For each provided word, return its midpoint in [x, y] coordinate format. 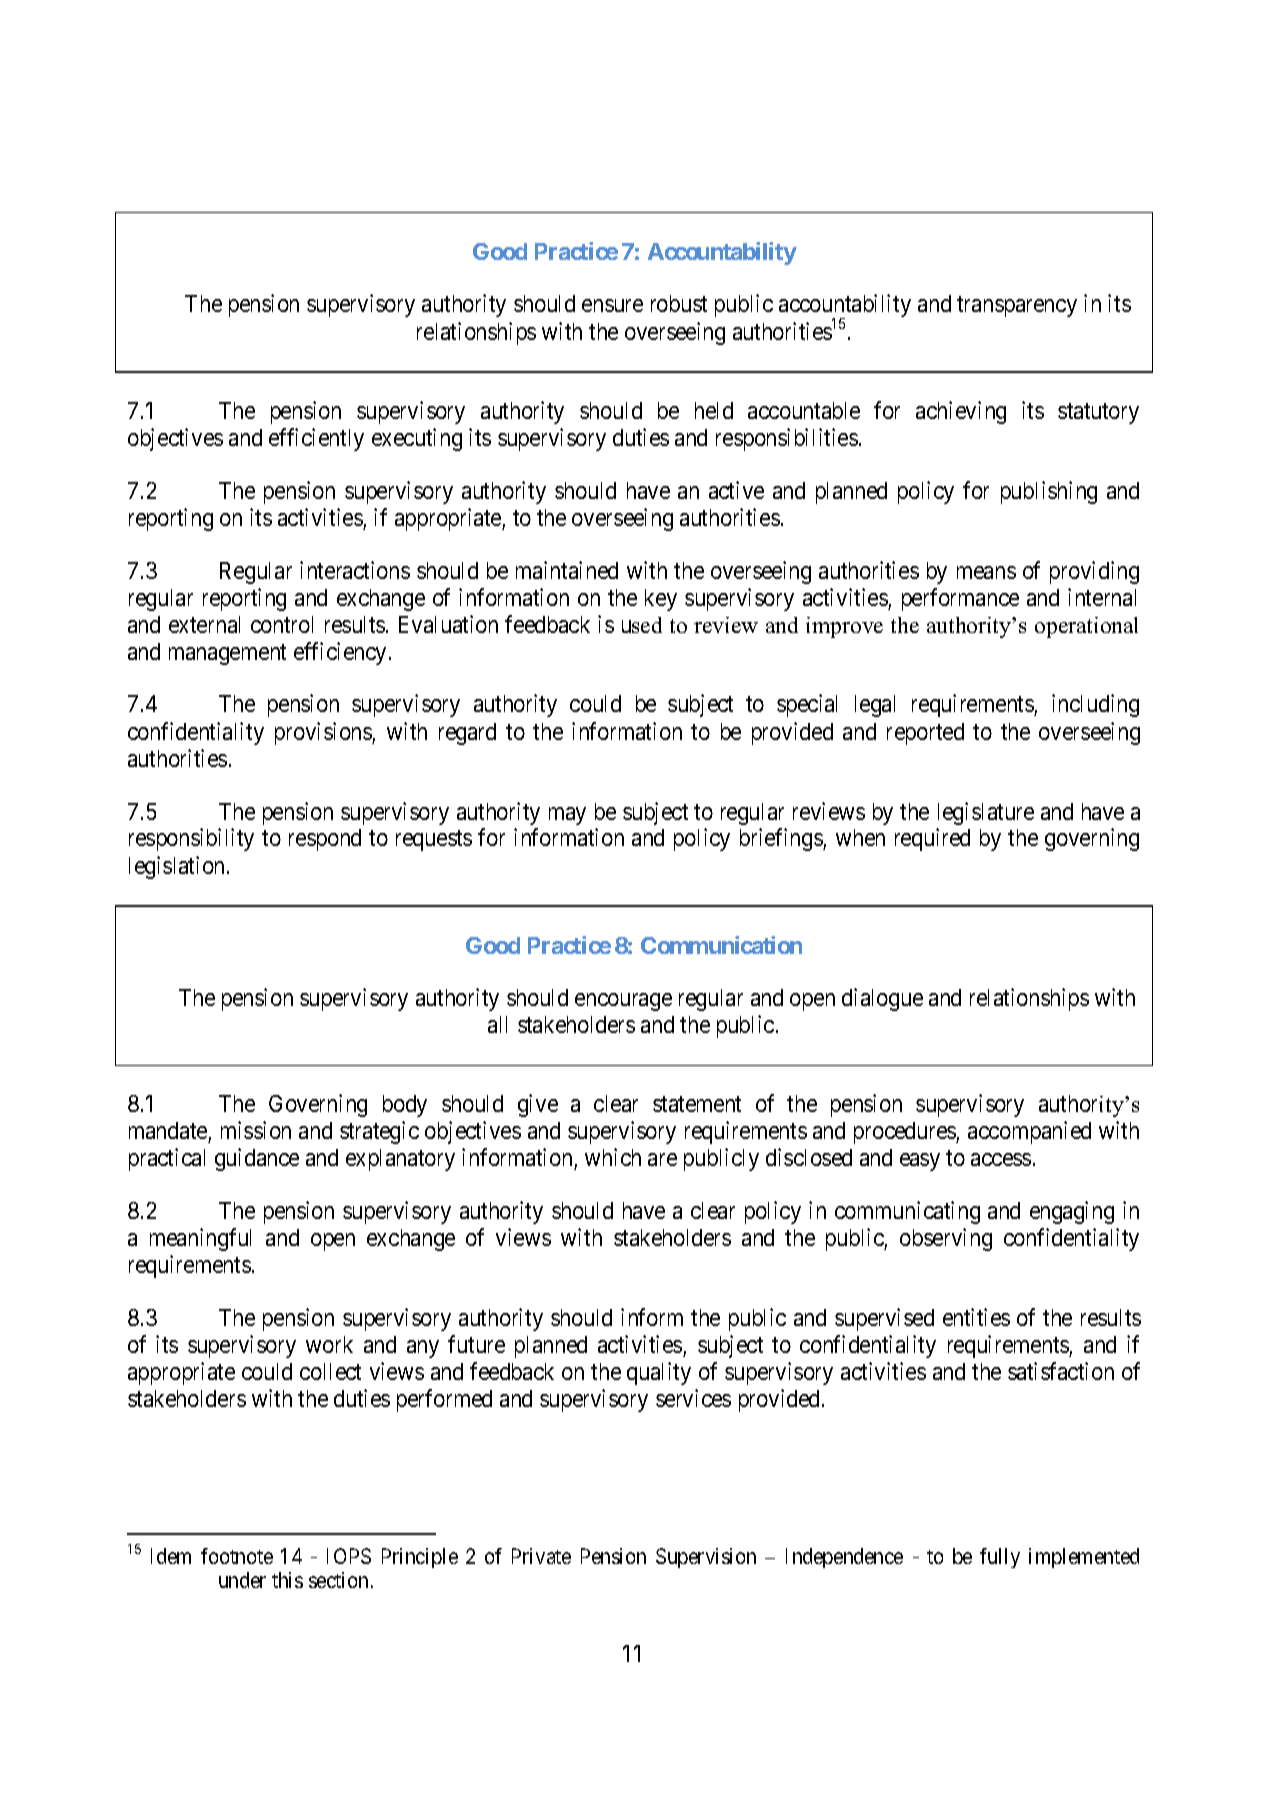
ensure [612, 306]
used [642, 625]
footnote [237, 1556]
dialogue [882, 999]
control [282, 624]
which [613, 1157]
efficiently [316, 439]
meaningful [200, 1239]
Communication [721, 945]
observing [946, 1239]
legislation [178, 867]
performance [960, 599]
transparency [1017, 307]
